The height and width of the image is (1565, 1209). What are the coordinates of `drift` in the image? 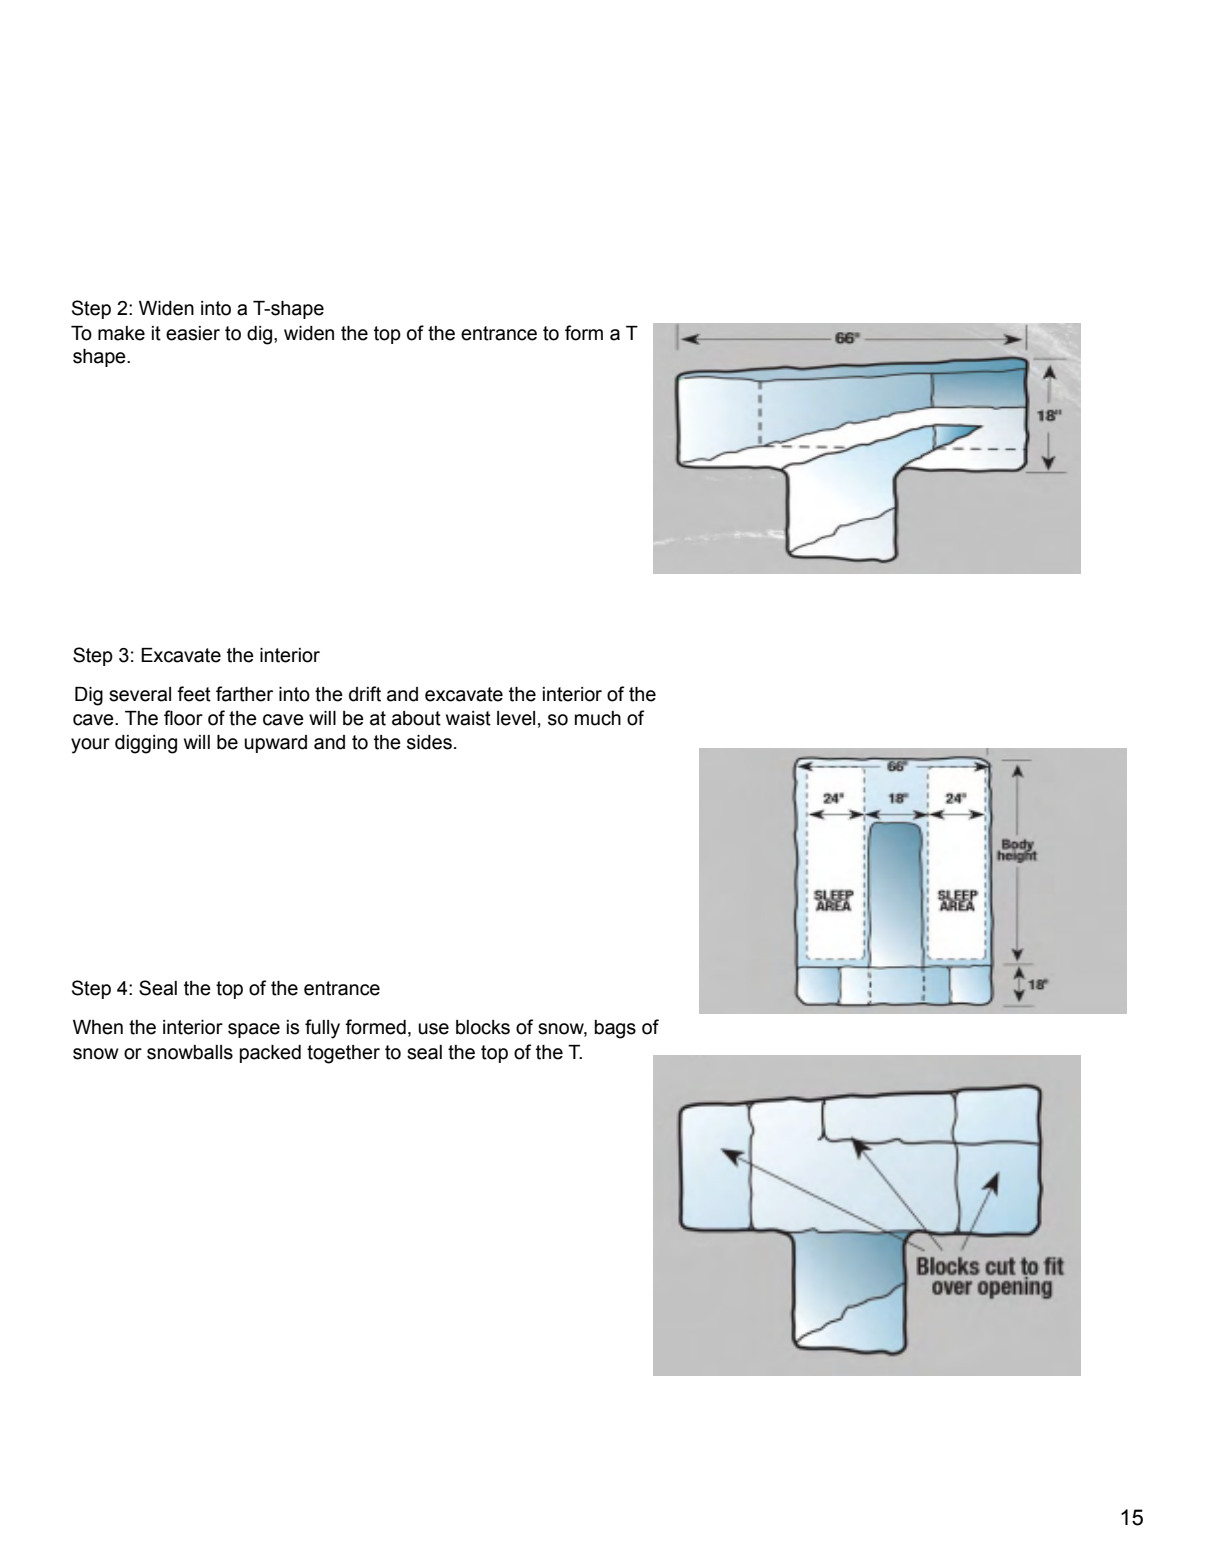 It's located at (365, 694).
